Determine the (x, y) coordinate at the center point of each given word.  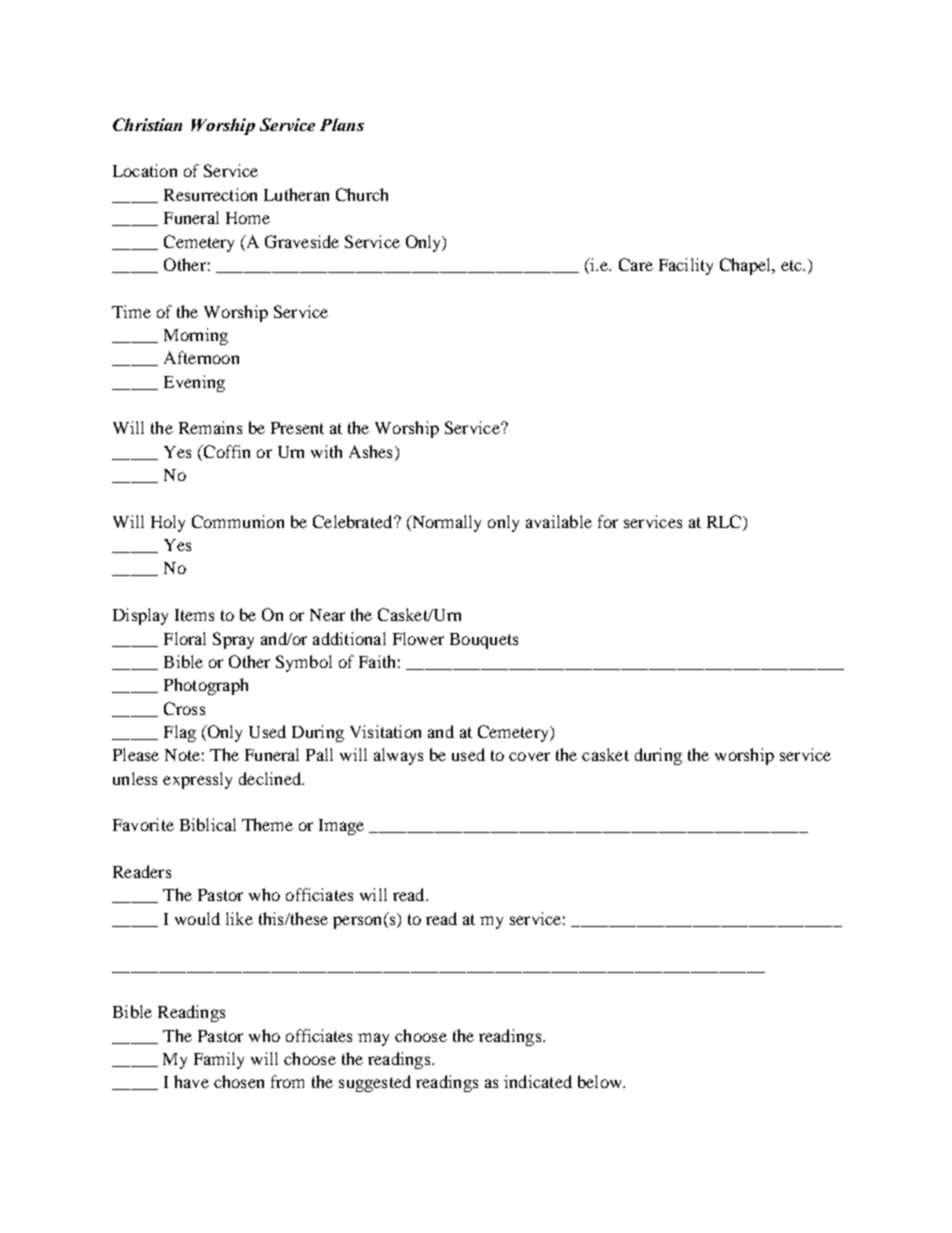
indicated (538, 1081)
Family (219, 1060)
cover (529, 756)
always (398, 756)
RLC (724, 521)
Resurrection (210, 194)
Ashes (370, 451)
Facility (686, 266)
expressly (197, 780)
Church (362, 194)
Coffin (225, 451)
